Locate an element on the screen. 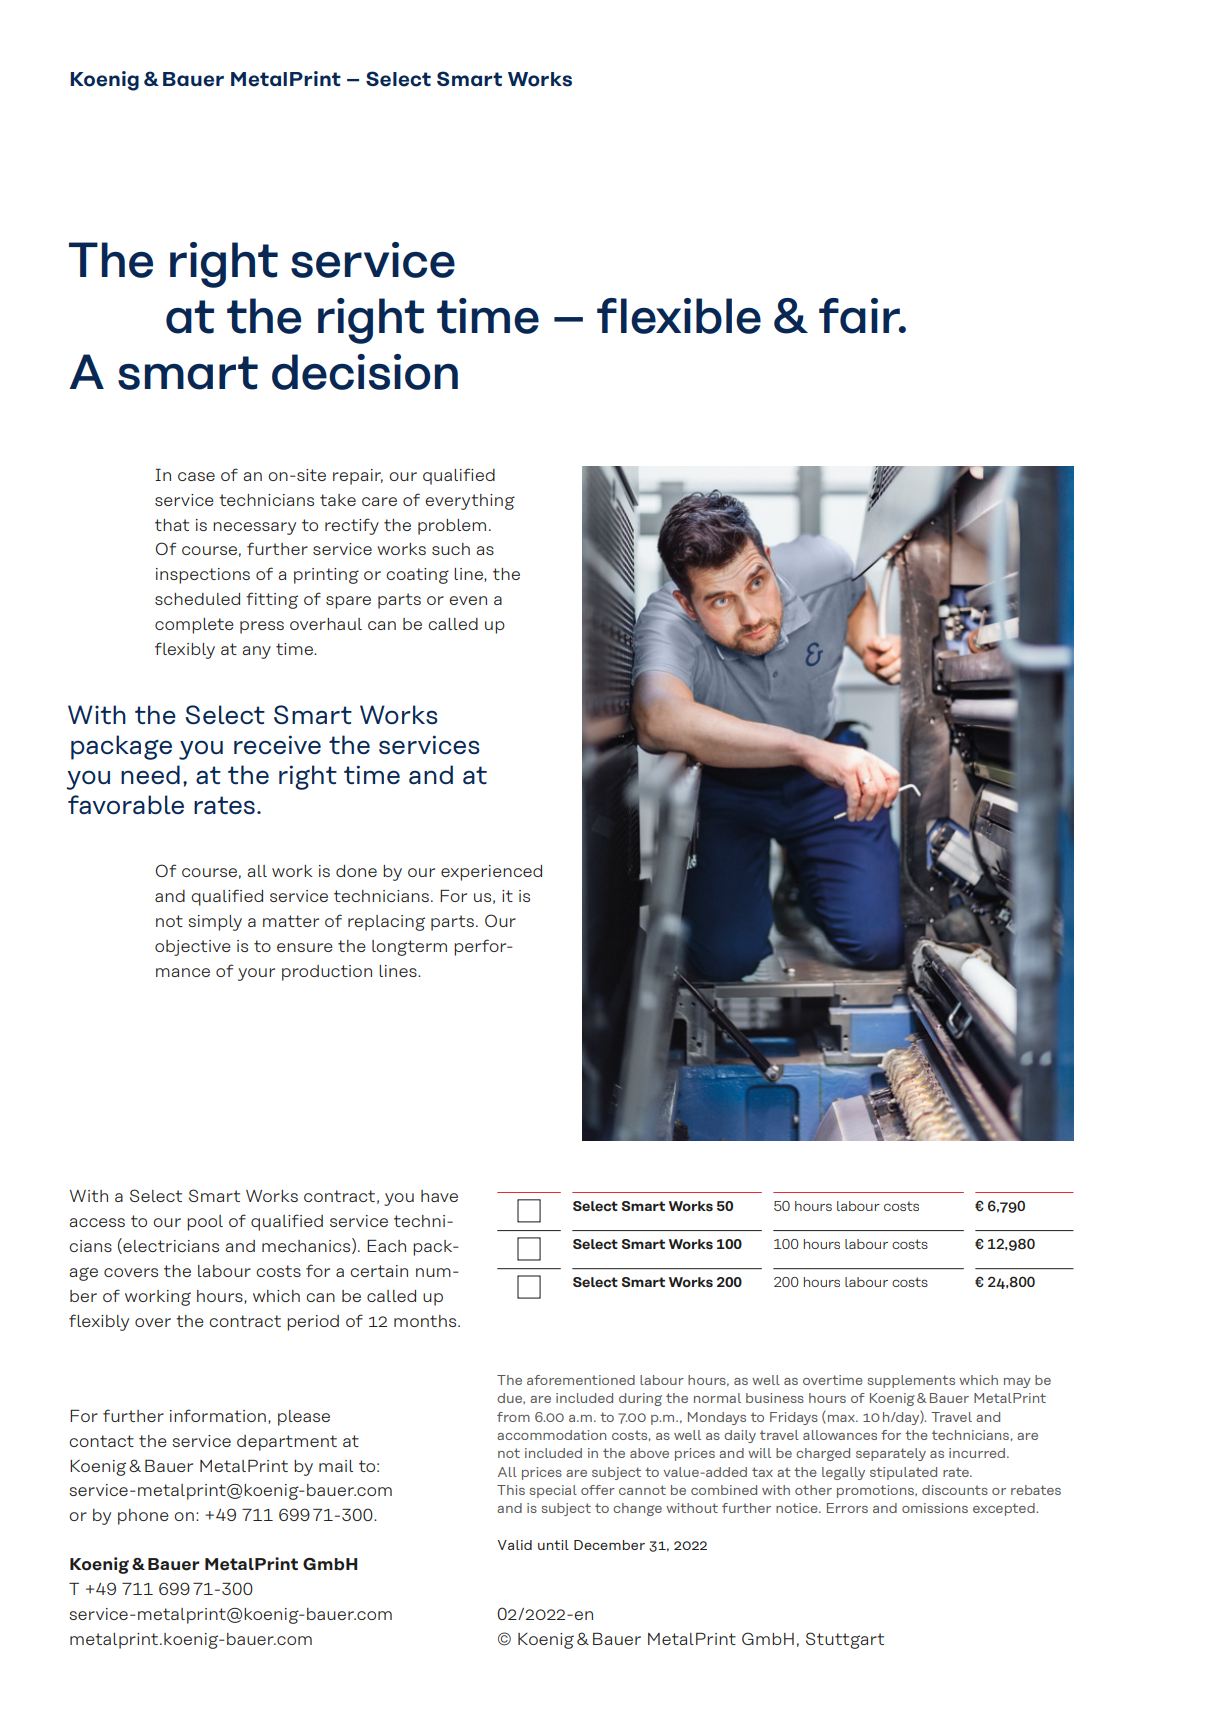 The width and height of the screenshot is (1212, 1714). phone is located at coordinates (143, 1517).
